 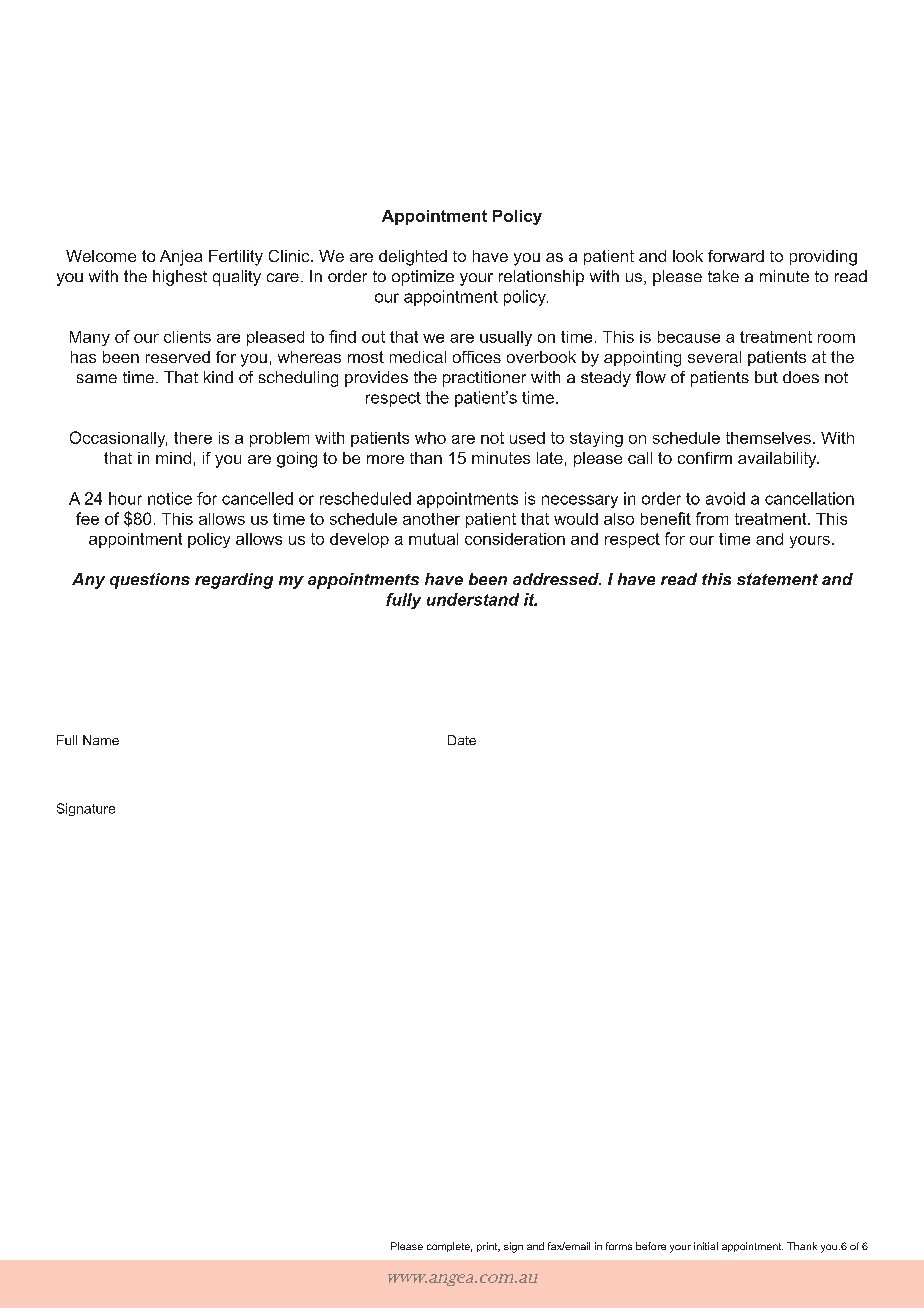 I want to click on statement, so click(x=777, y=579).
